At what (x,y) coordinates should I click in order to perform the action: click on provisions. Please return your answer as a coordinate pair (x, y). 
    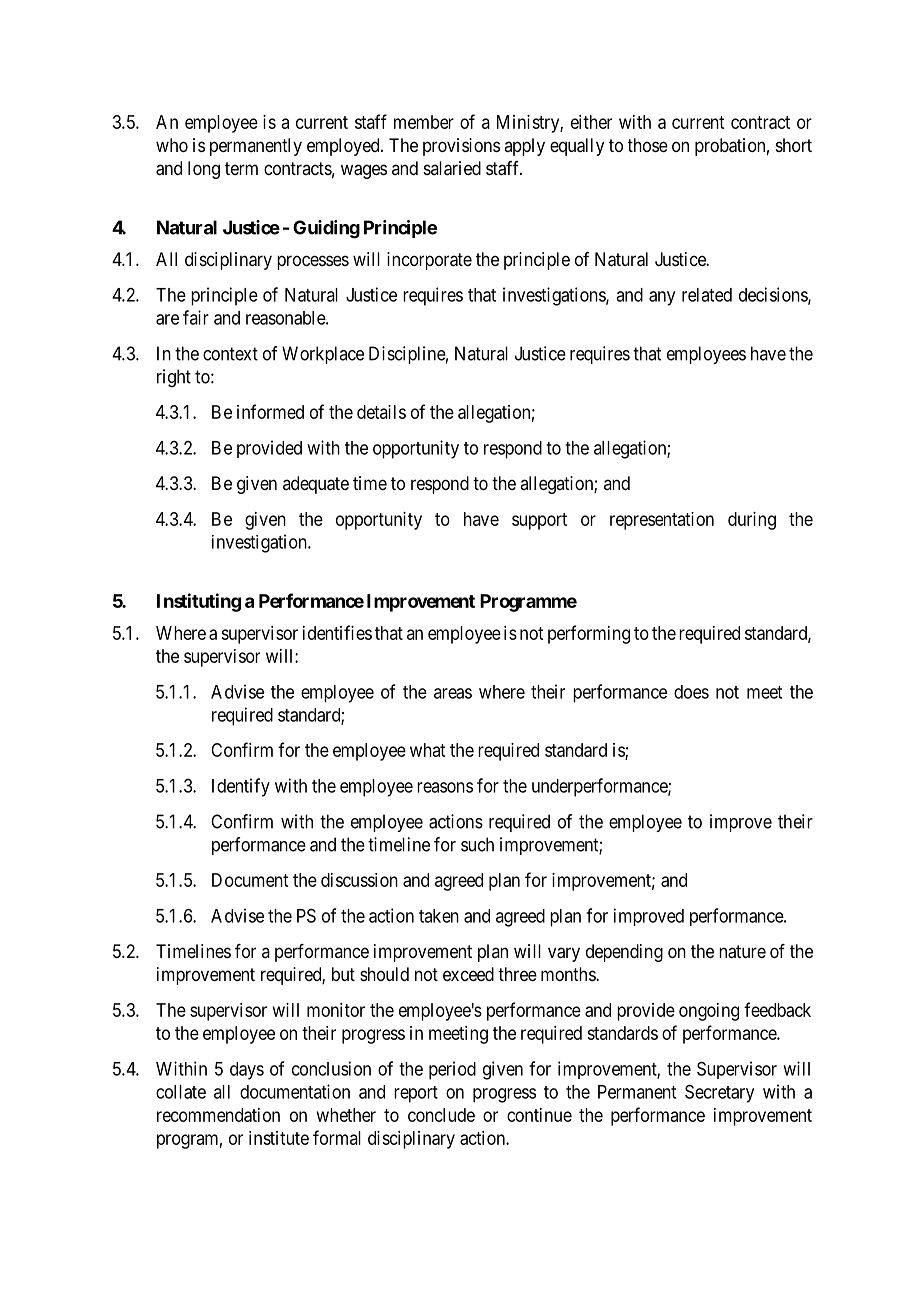
    Looking at the image, I should click on (461, 147).
